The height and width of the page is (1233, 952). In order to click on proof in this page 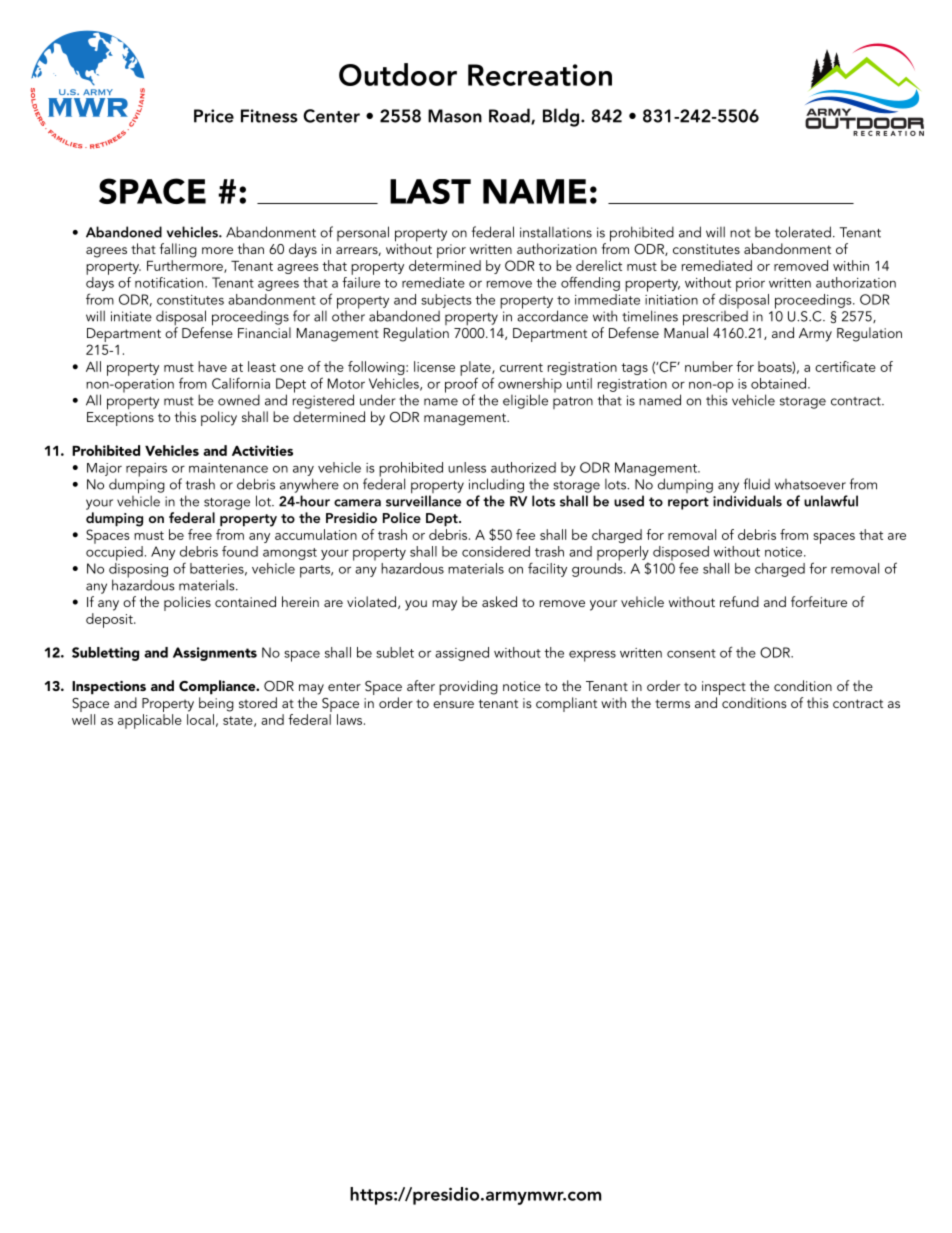, I will do `click(461, 385)`.
